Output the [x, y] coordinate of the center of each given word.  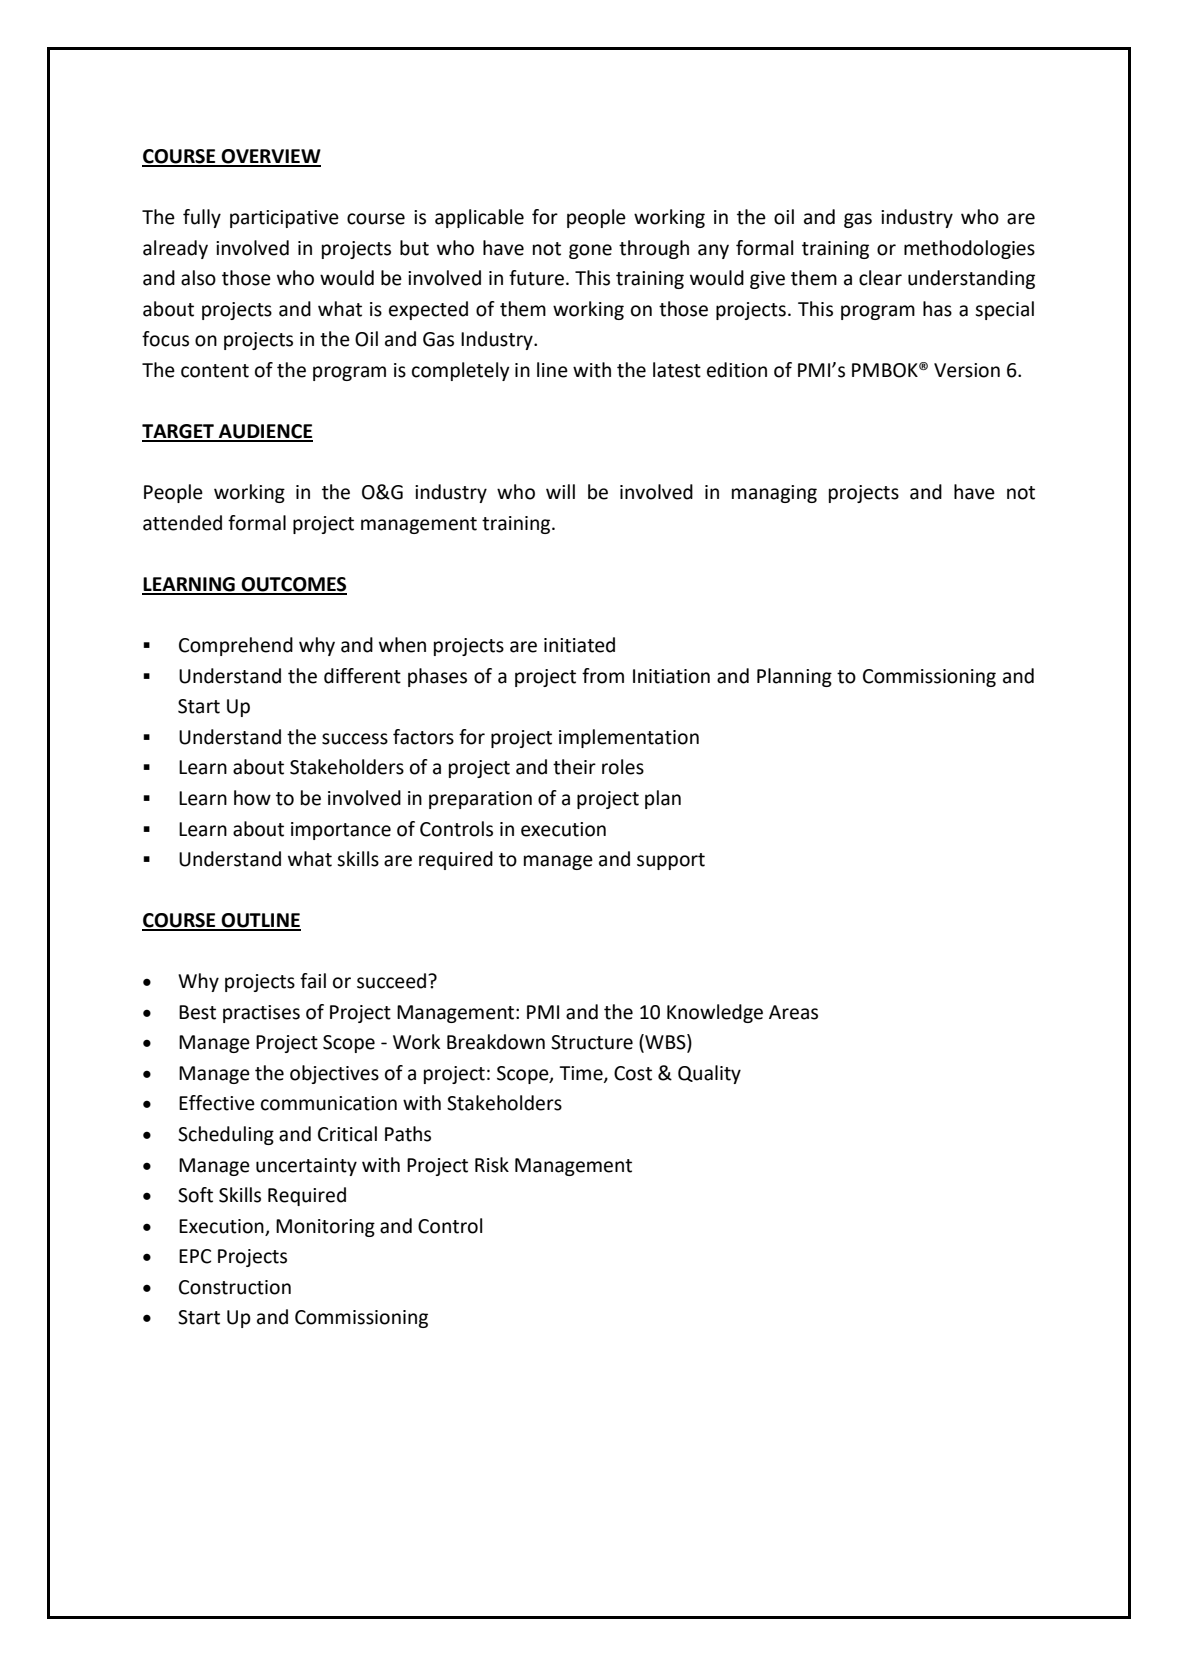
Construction [235, 1287]
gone [590, 251]
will [560, 491]
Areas [793, 1012]
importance [341, 831]
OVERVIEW [270, 157]
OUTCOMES [293, 585]
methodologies [969, 249]
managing [774, 494]
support [671, 861]
